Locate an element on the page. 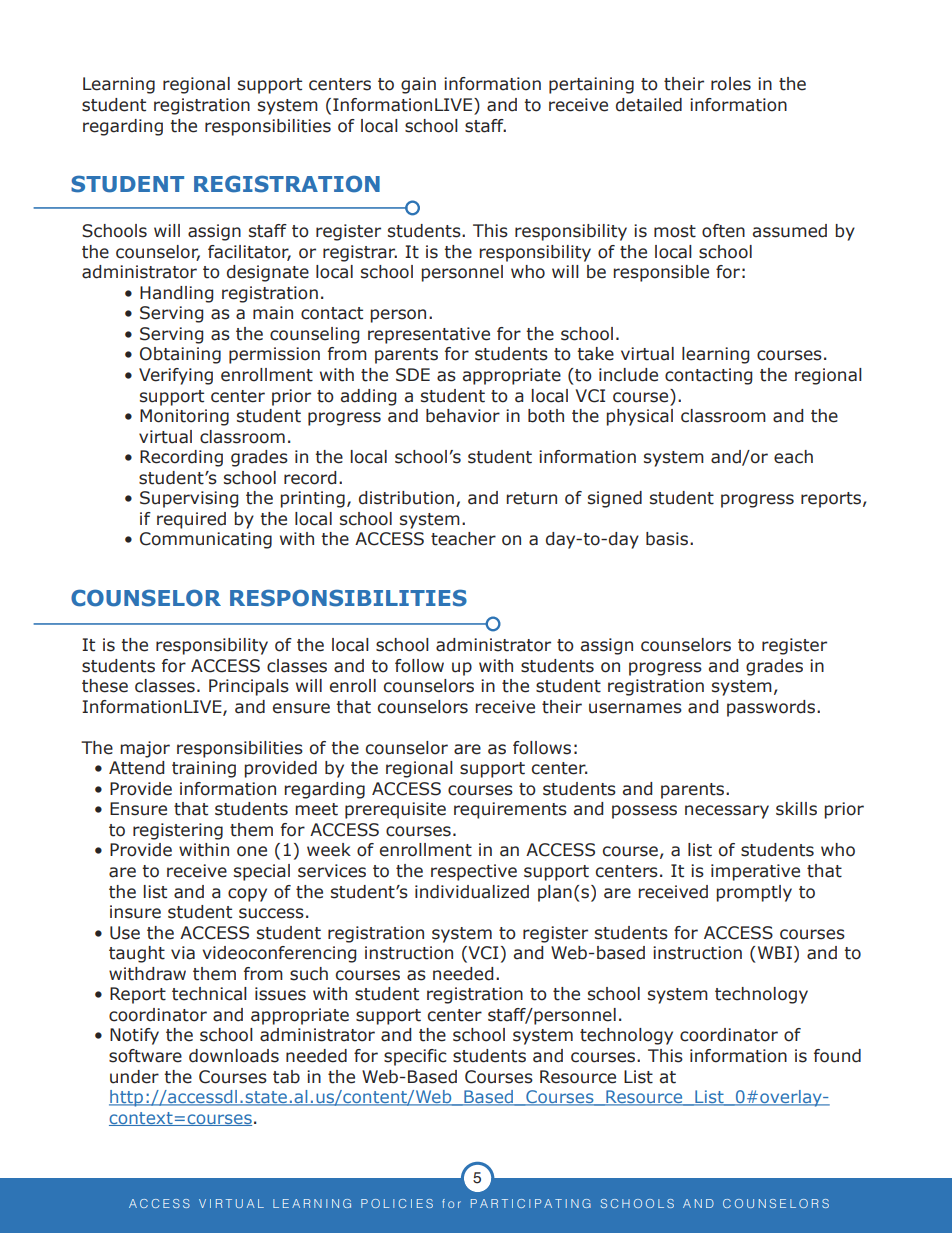  roles is located at coordinates (731, 84).
